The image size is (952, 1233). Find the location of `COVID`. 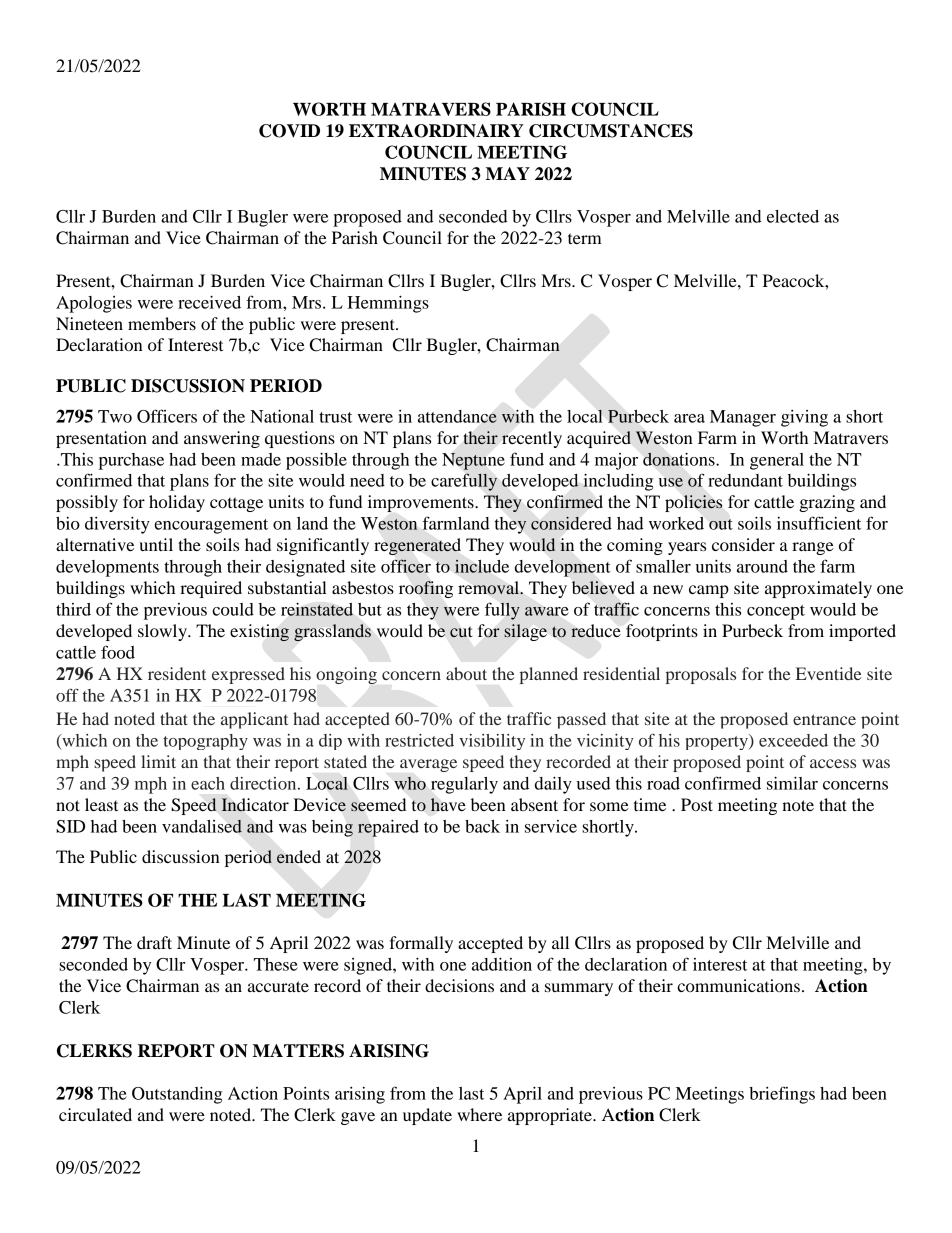

COVID is located at coordinates (289, 131).
